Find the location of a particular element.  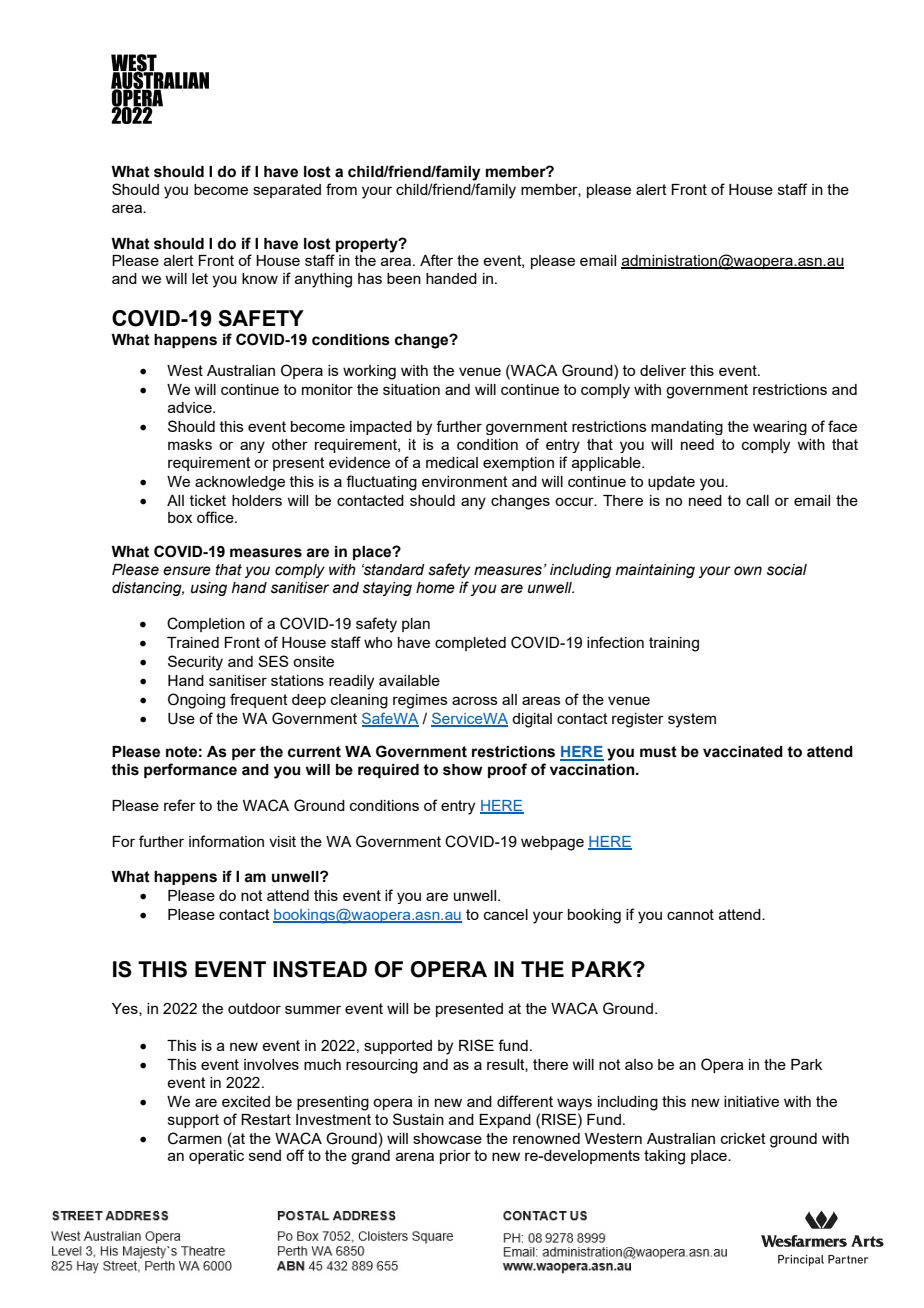

training is located at coordinates (674, 644).
